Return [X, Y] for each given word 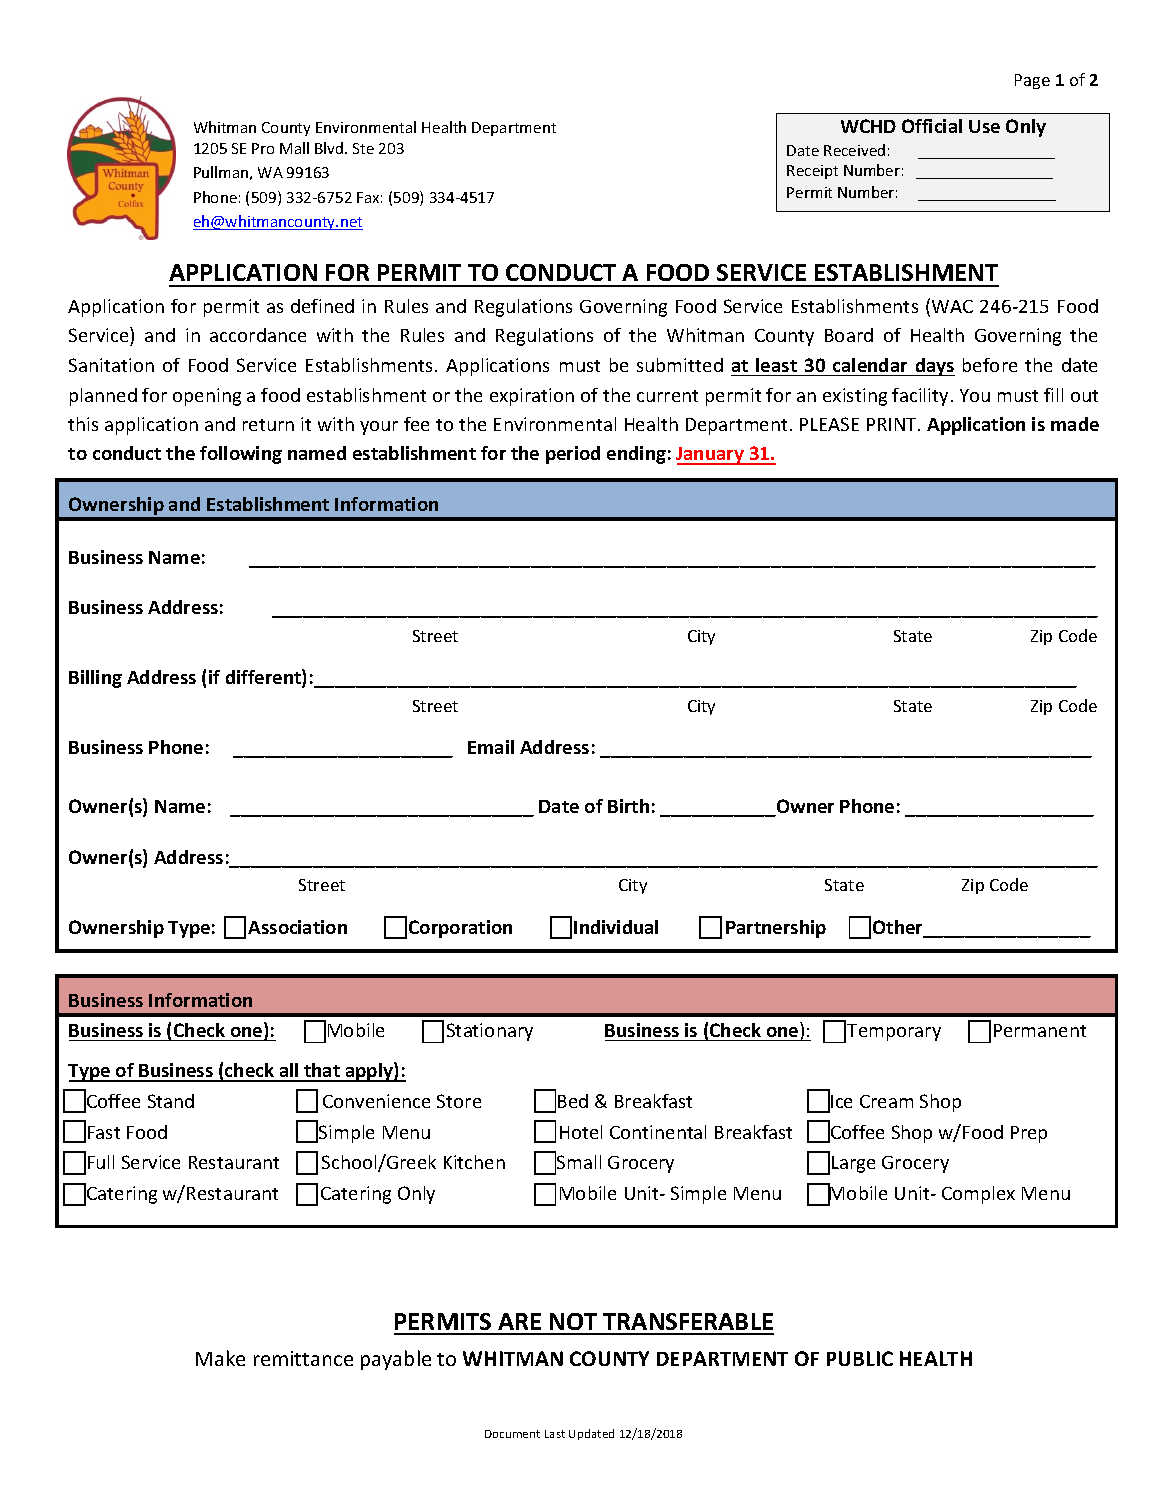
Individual [616, 927]
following [241, 455]
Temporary [894, 1032]
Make [220, 1358]
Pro [263, 148]
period [573, 455]
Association [297, 927]
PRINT [893, 424]
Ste [363, 148]
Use [984, 126]
